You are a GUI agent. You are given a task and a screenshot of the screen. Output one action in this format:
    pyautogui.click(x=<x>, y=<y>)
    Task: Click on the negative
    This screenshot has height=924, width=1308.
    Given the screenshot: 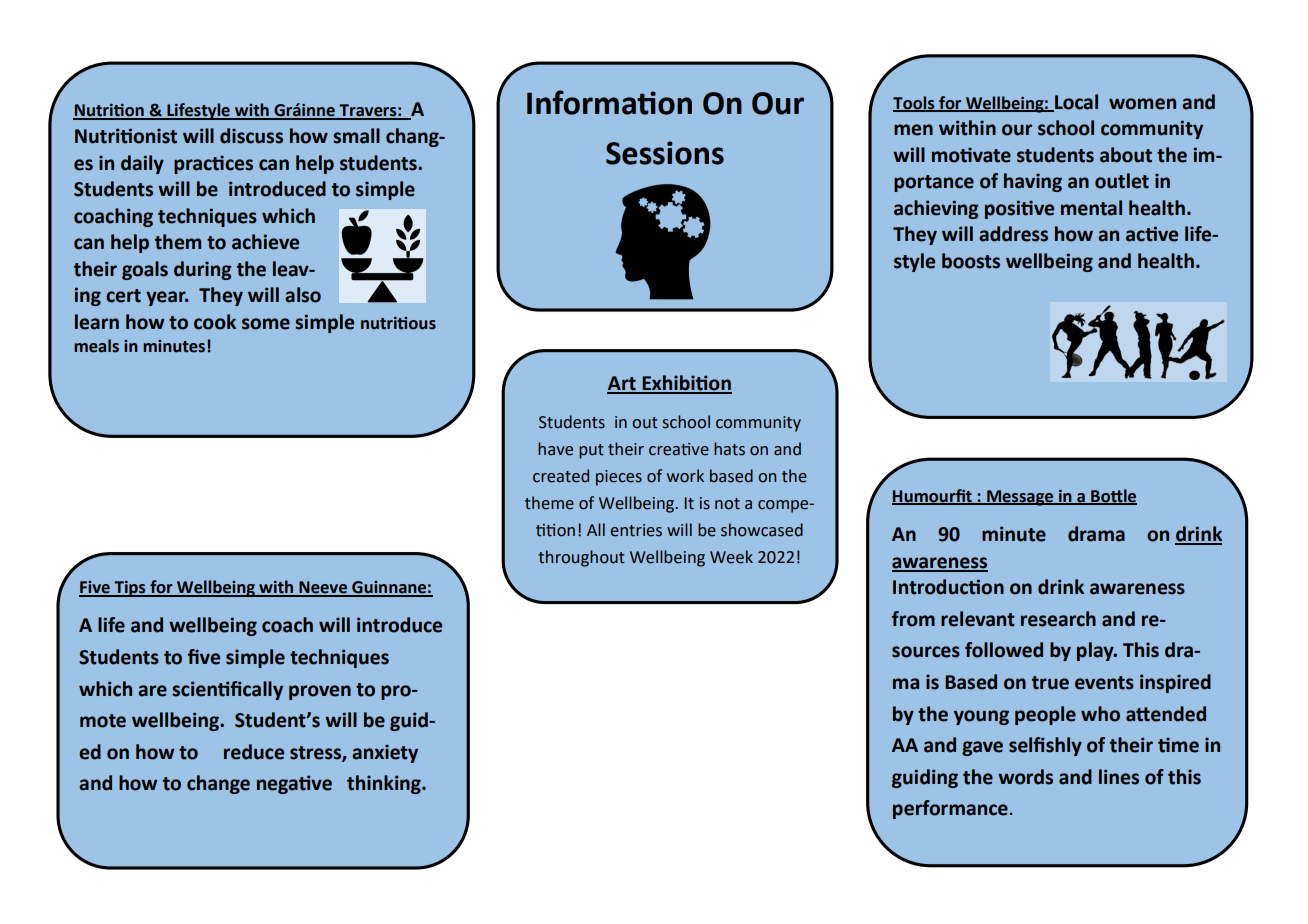 What is the action you would take?
    pyautogui.click(x=294, y=784)
